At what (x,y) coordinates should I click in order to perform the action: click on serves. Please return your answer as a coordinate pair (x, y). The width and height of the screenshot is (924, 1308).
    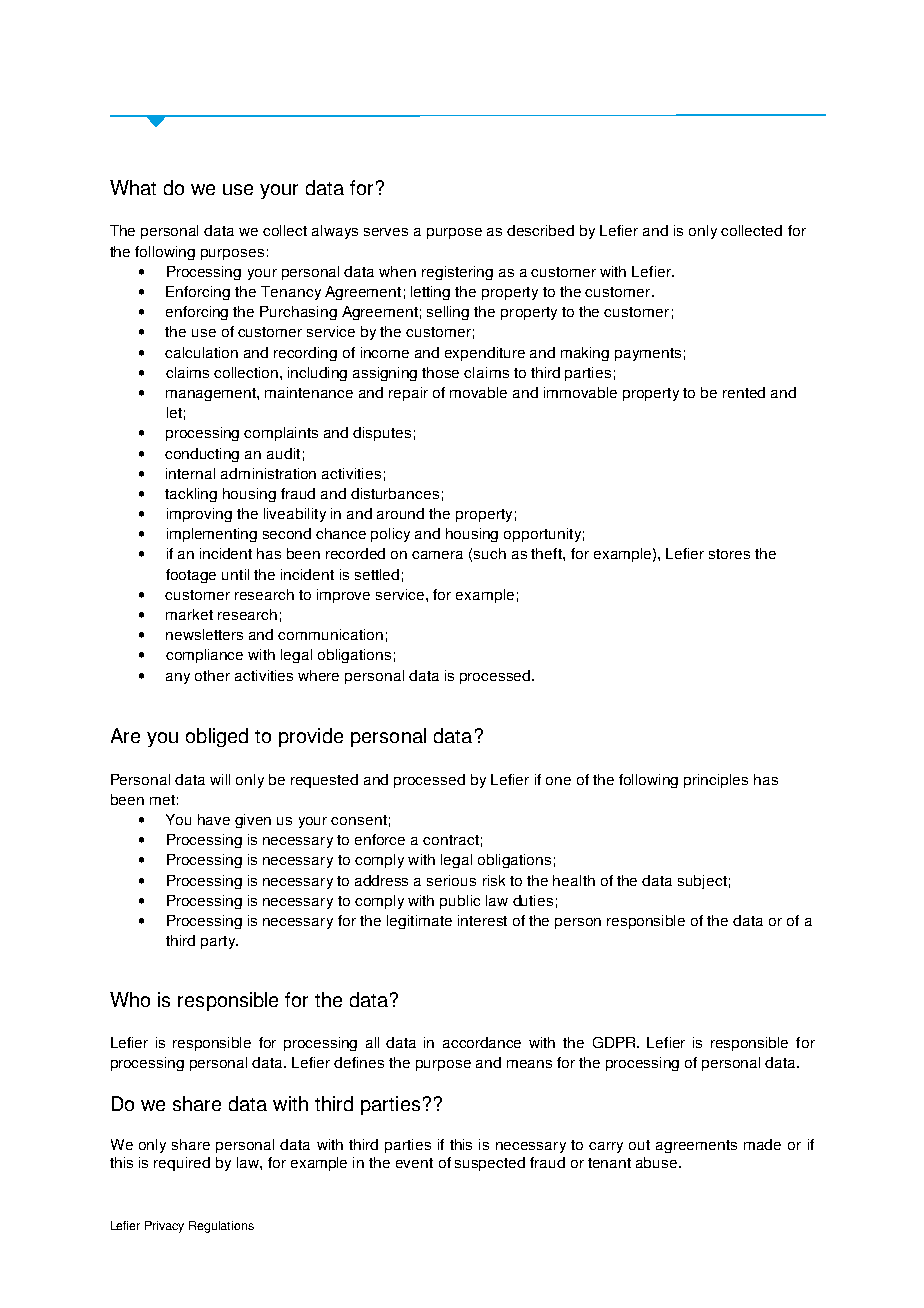
    Looking at the image, I should click on (386, 232).
